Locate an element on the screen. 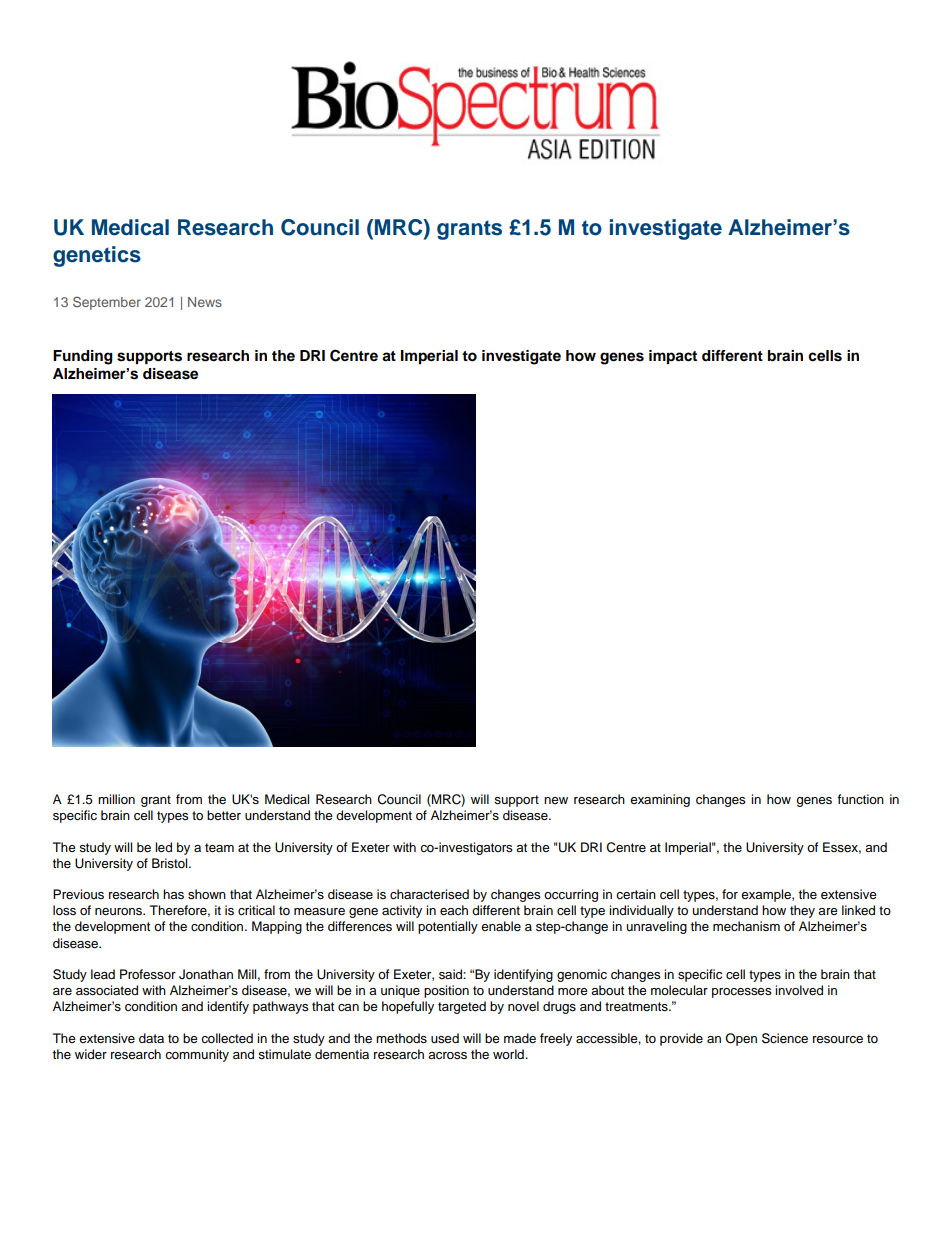 The height and width of the screenshot is (1233, 952). used is located at coordinates (445, 1038).
